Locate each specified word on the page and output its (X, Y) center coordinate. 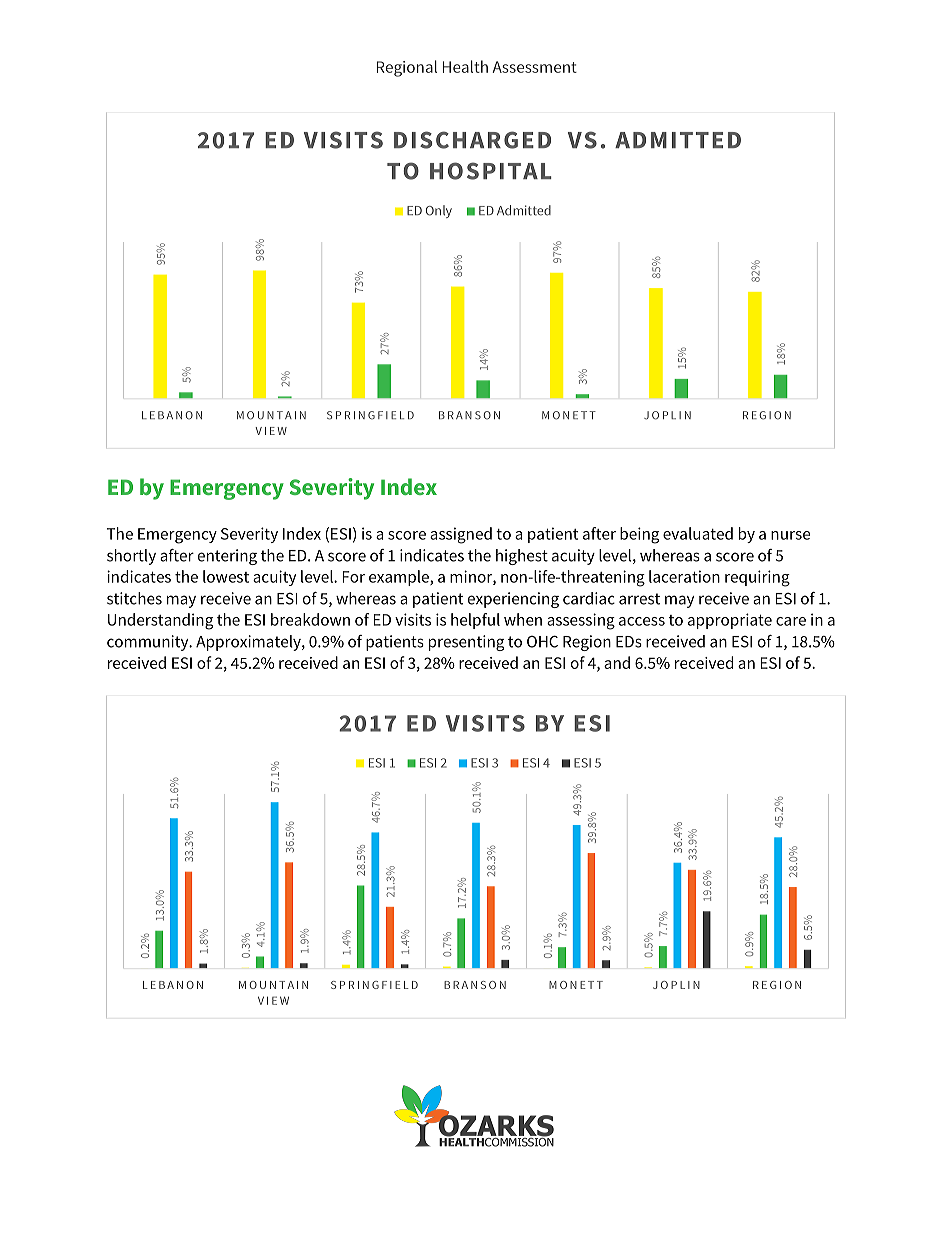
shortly (131, 557)
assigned (461, 535)
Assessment (535, 67)
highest (522, 557)
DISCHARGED (472, 140)
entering (227, 557)
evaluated (698, 533)
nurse (790, 535)
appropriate (730, 621)
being (639, 535)
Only (439, 211)
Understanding (160, 621)
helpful (475, 621)
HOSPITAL (491, 171)
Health (465, 66)
